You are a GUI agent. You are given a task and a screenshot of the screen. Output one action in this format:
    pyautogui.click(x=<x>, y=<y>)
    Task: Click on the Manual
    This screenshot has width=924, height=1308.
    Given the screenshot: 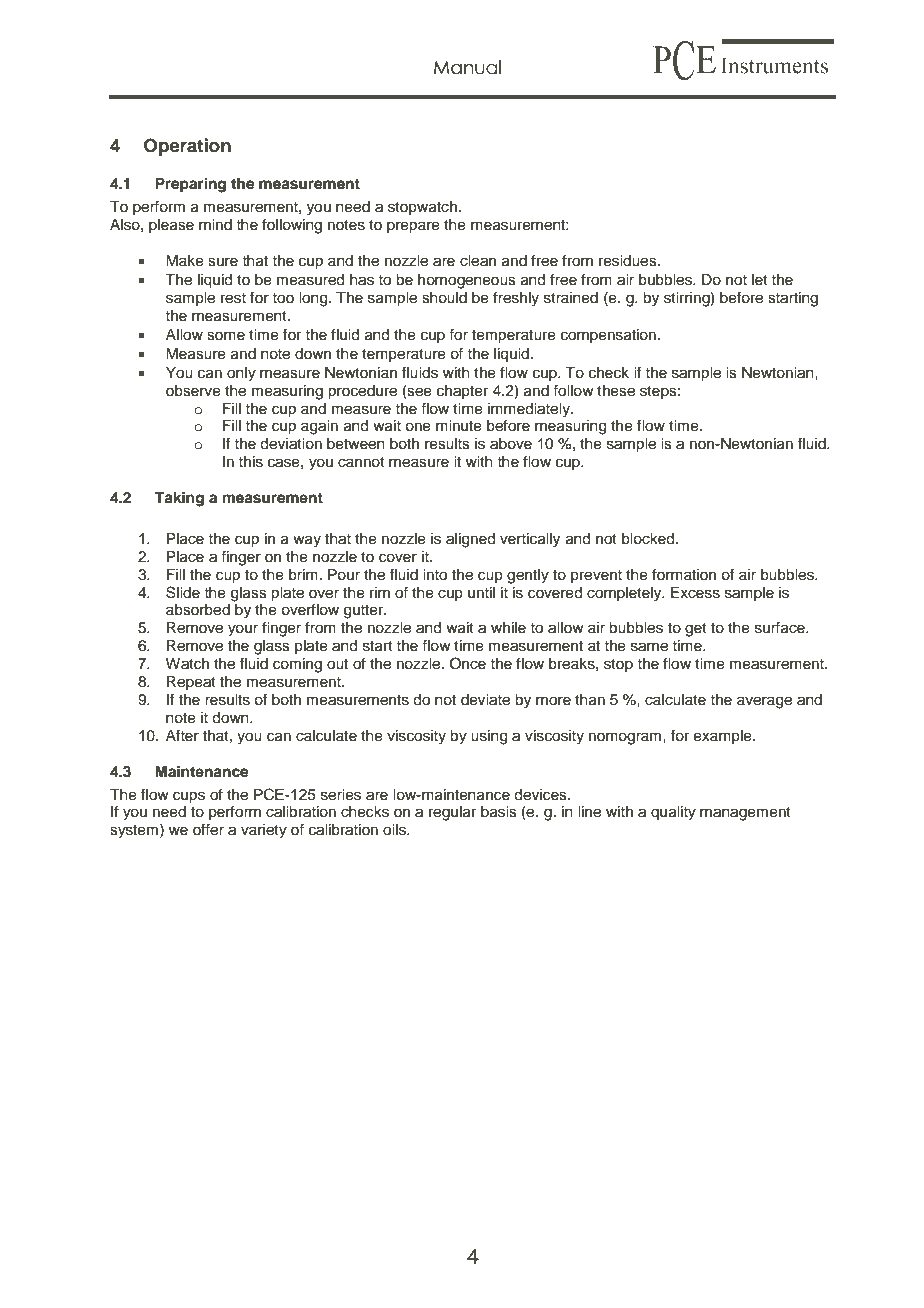 What is the action you would take?
    pyautogui.click(x=467, y=67)
